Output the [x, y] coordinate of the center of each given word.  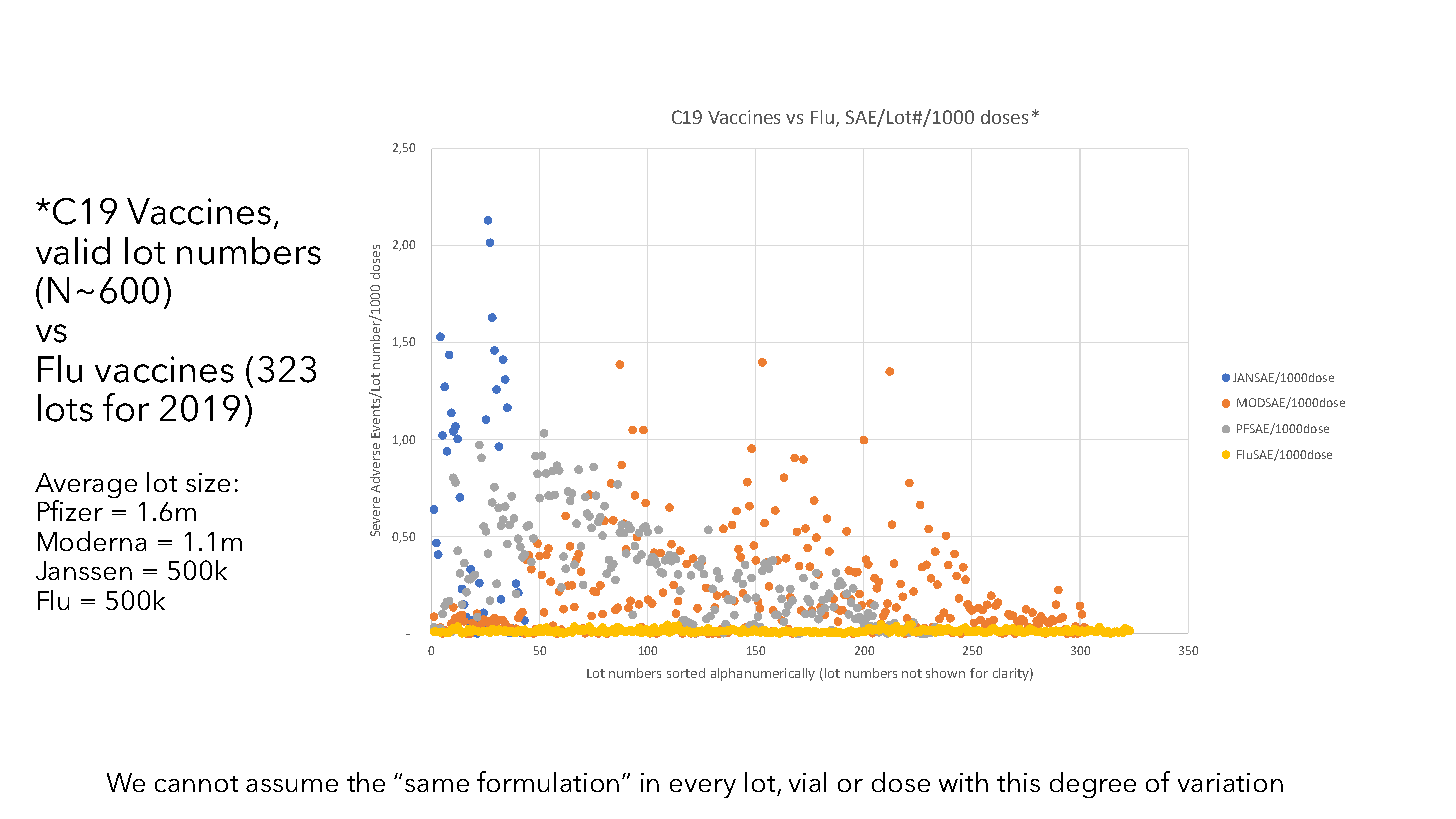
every [703, 788]
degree [1093, 785]
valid [73, 251]
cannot [196, 784]
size [208, 482]
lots [65, 408]
